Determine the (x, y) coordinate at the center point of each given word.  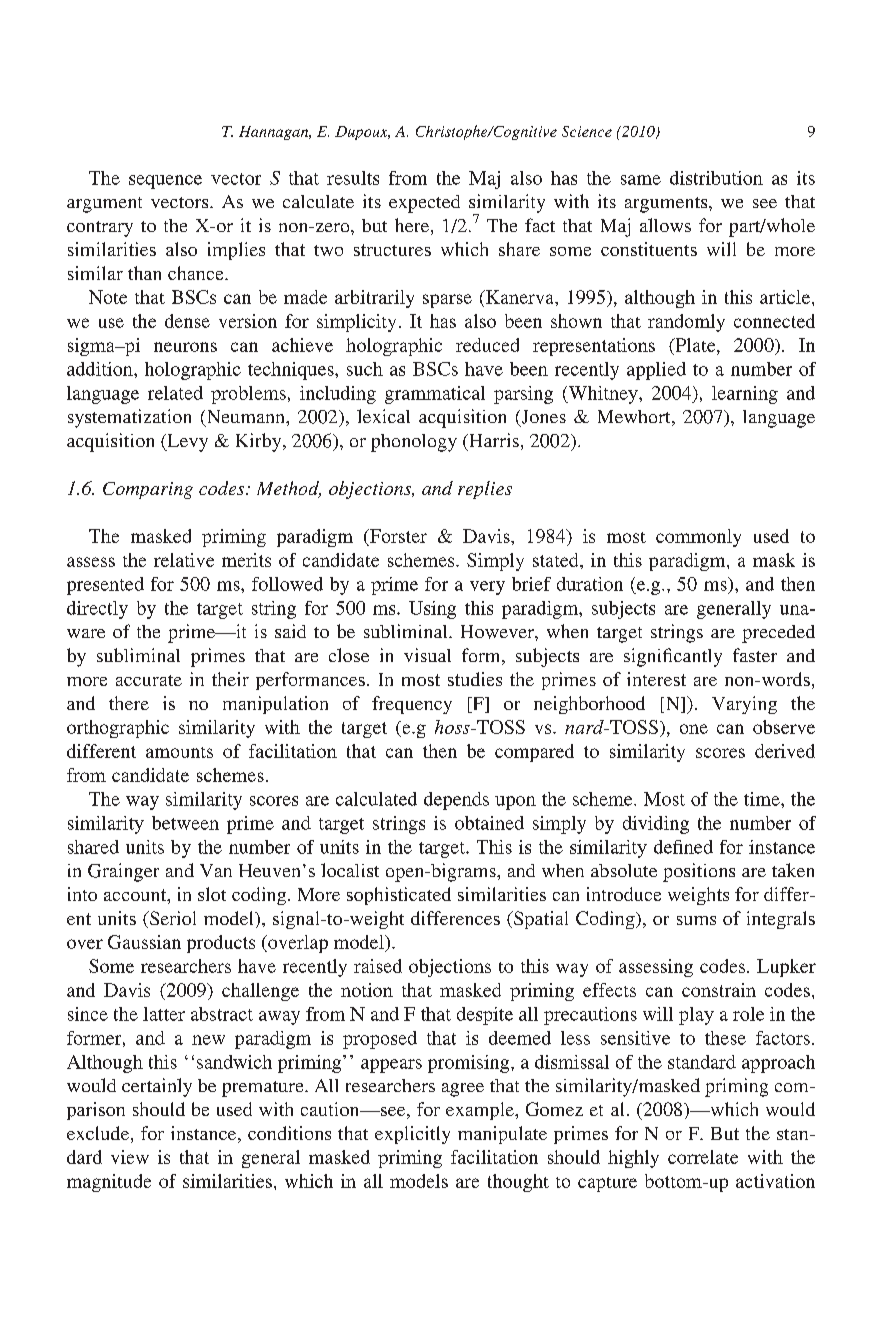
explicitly (412, 1135)
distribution (716, 178)
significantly (673, 657)
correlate (703, 1157)
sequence (165, 182)
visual (427, 655)
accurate (149, 680)
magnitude (109, 1183)
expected (424, 204)
